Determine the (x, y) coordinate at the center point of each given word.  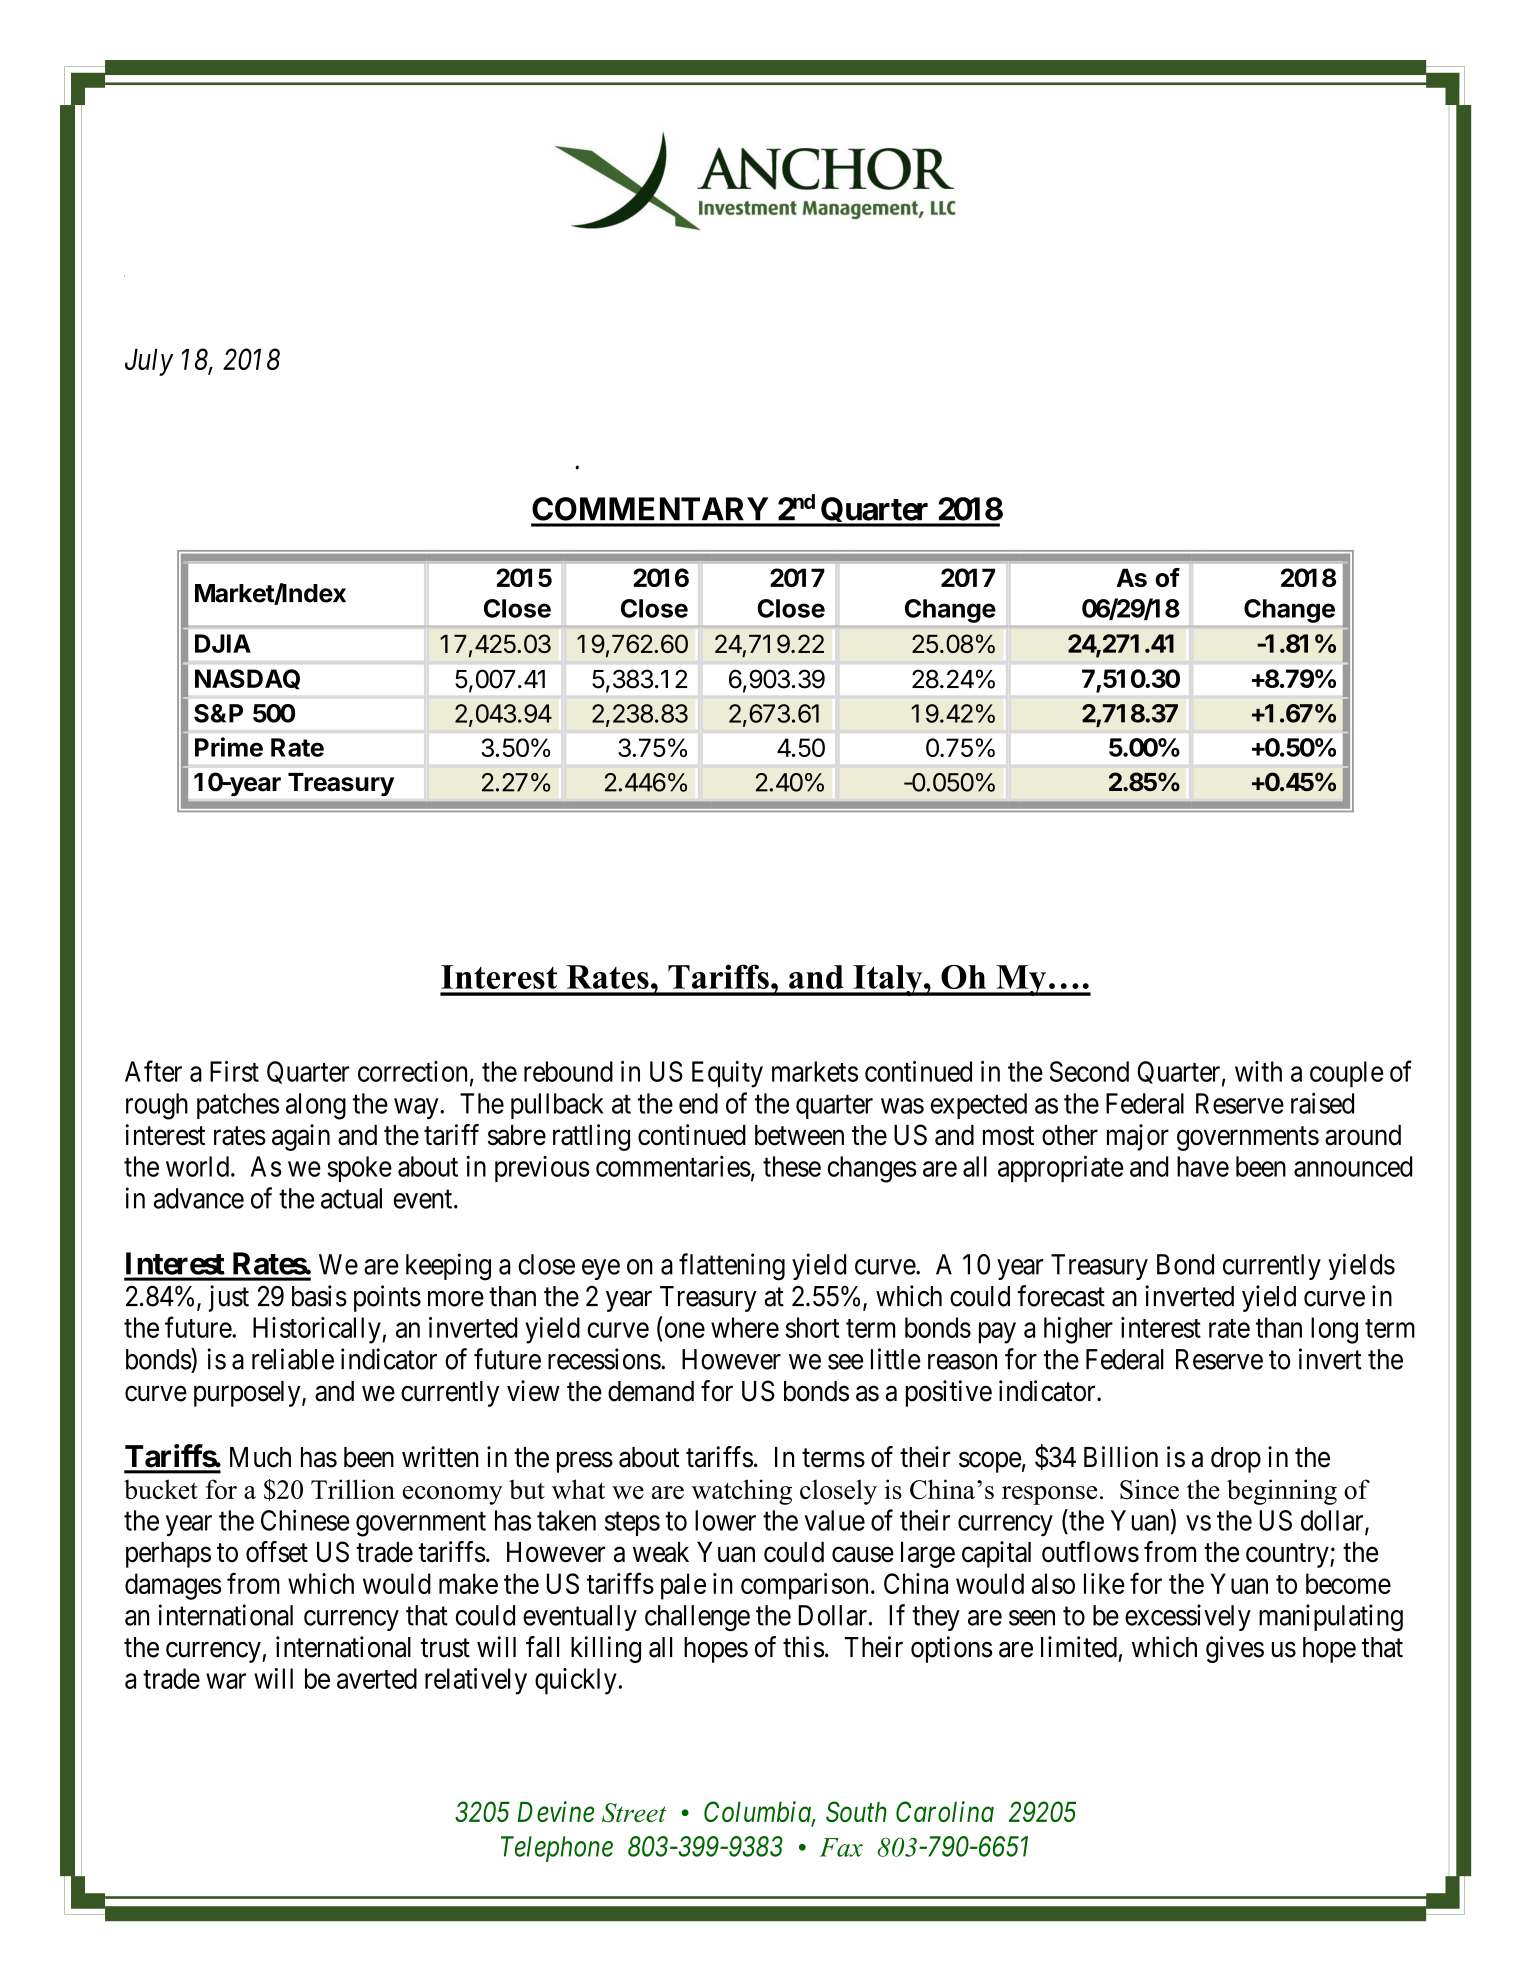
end (698, 1103)
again (301, 1137)
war (226, 1681)
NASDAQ (247, 679)
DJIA (223, 643)
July (149, 362)
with (1258, 1071)
